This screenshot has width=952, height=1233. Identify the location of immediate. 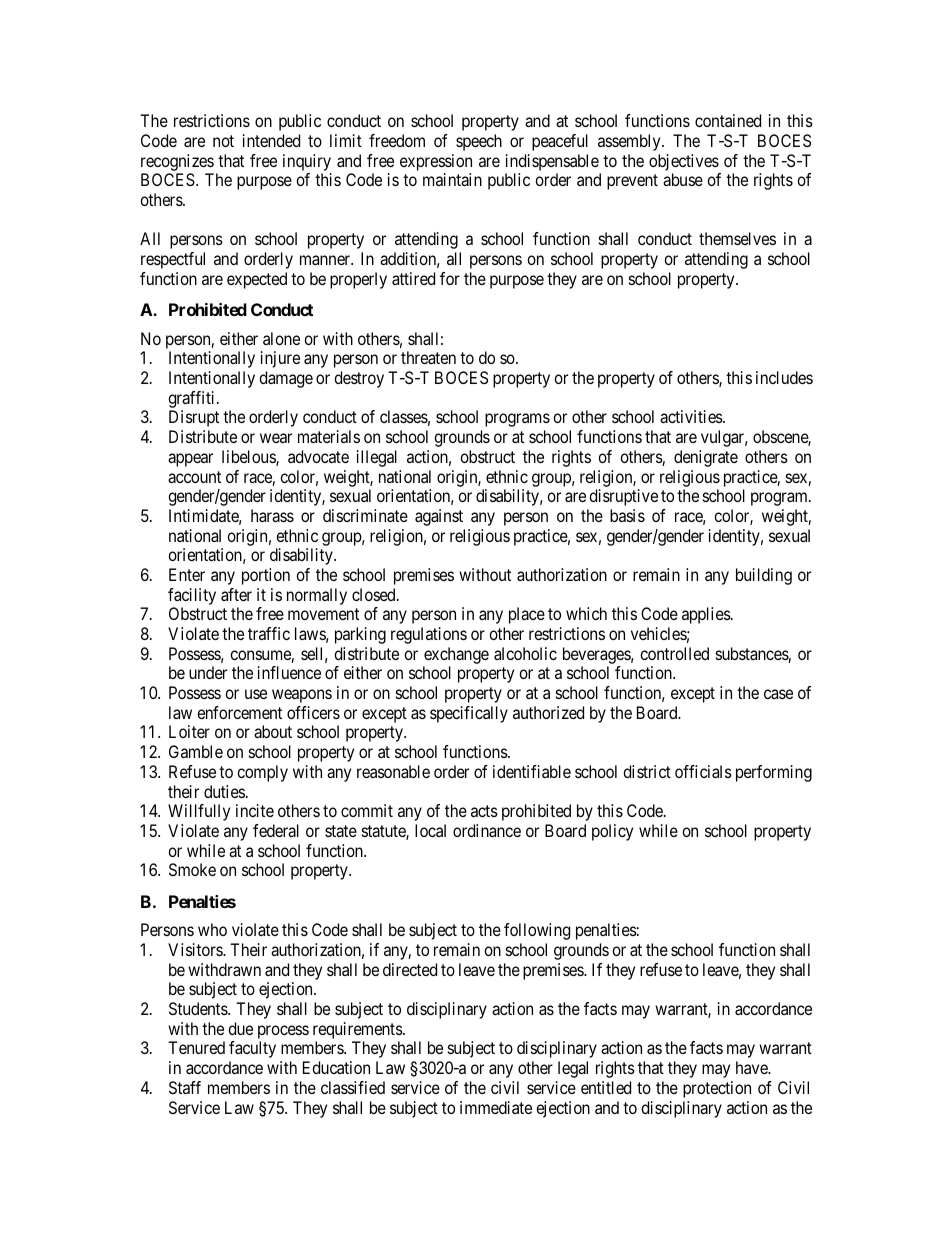
(496, 1107).
